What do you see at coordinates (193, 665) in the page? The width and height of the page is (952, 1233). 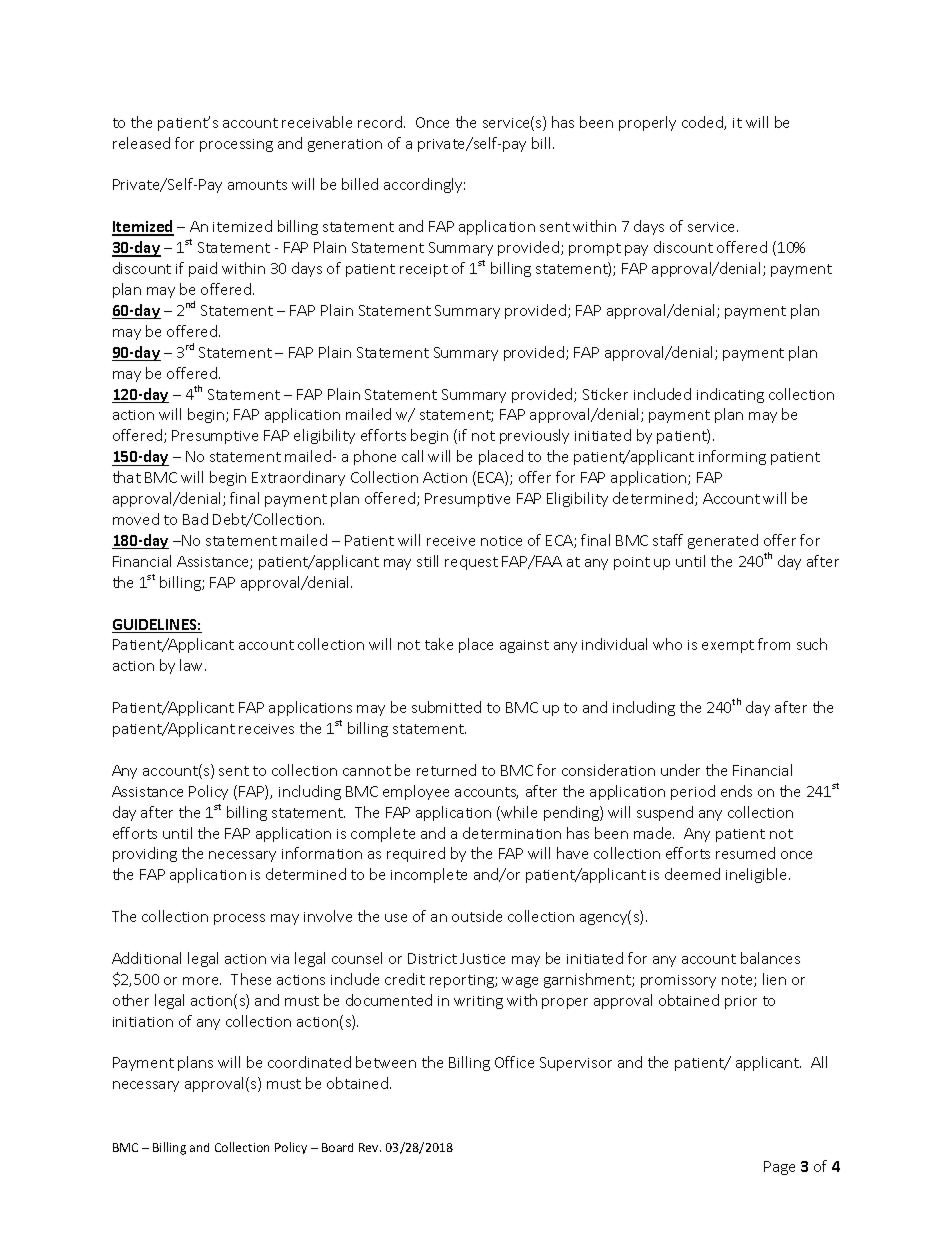 I see `law` at bounding box center [193, 665].
